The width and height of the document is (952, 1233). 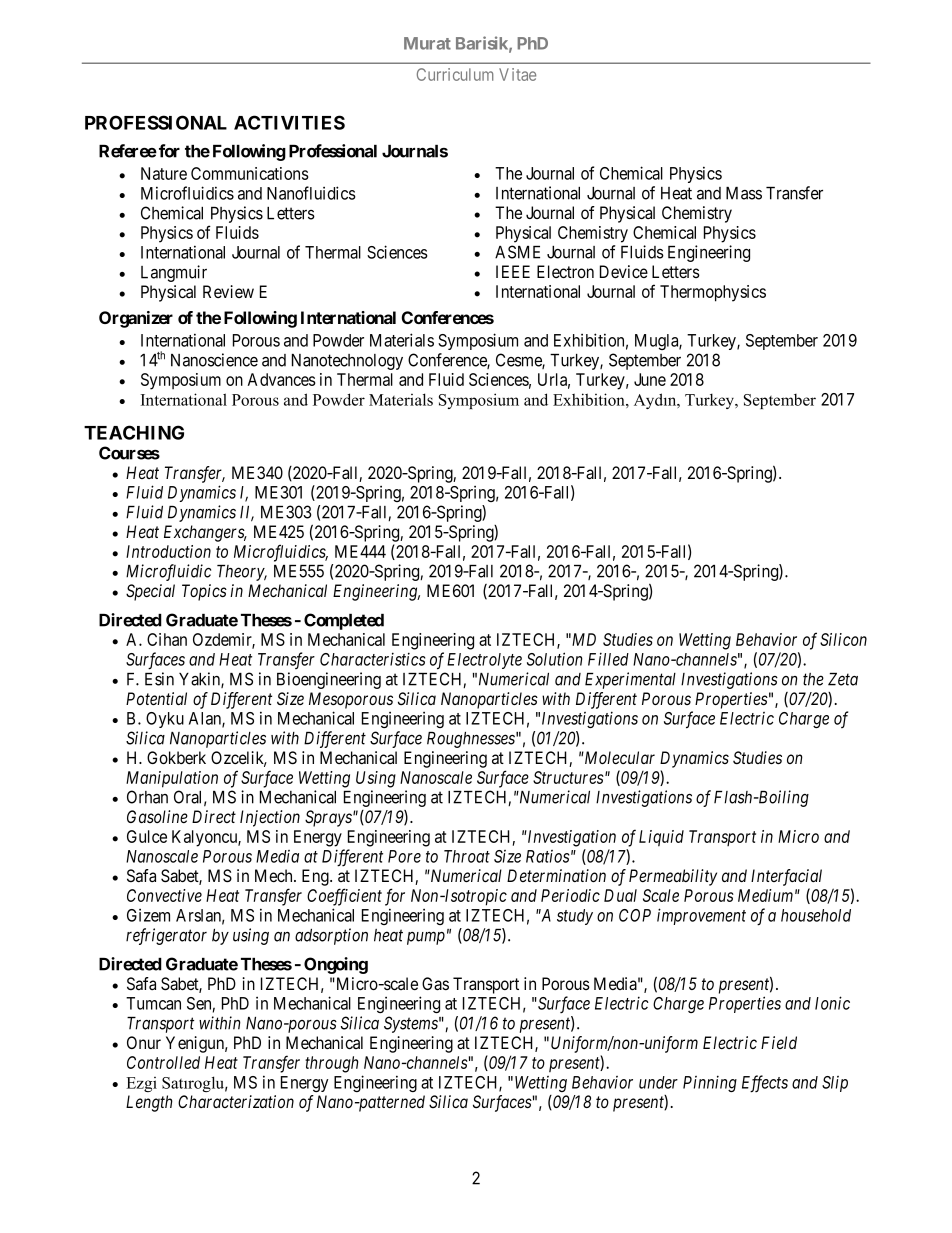 I want to click on Structures, so click(x=568, y=777).
